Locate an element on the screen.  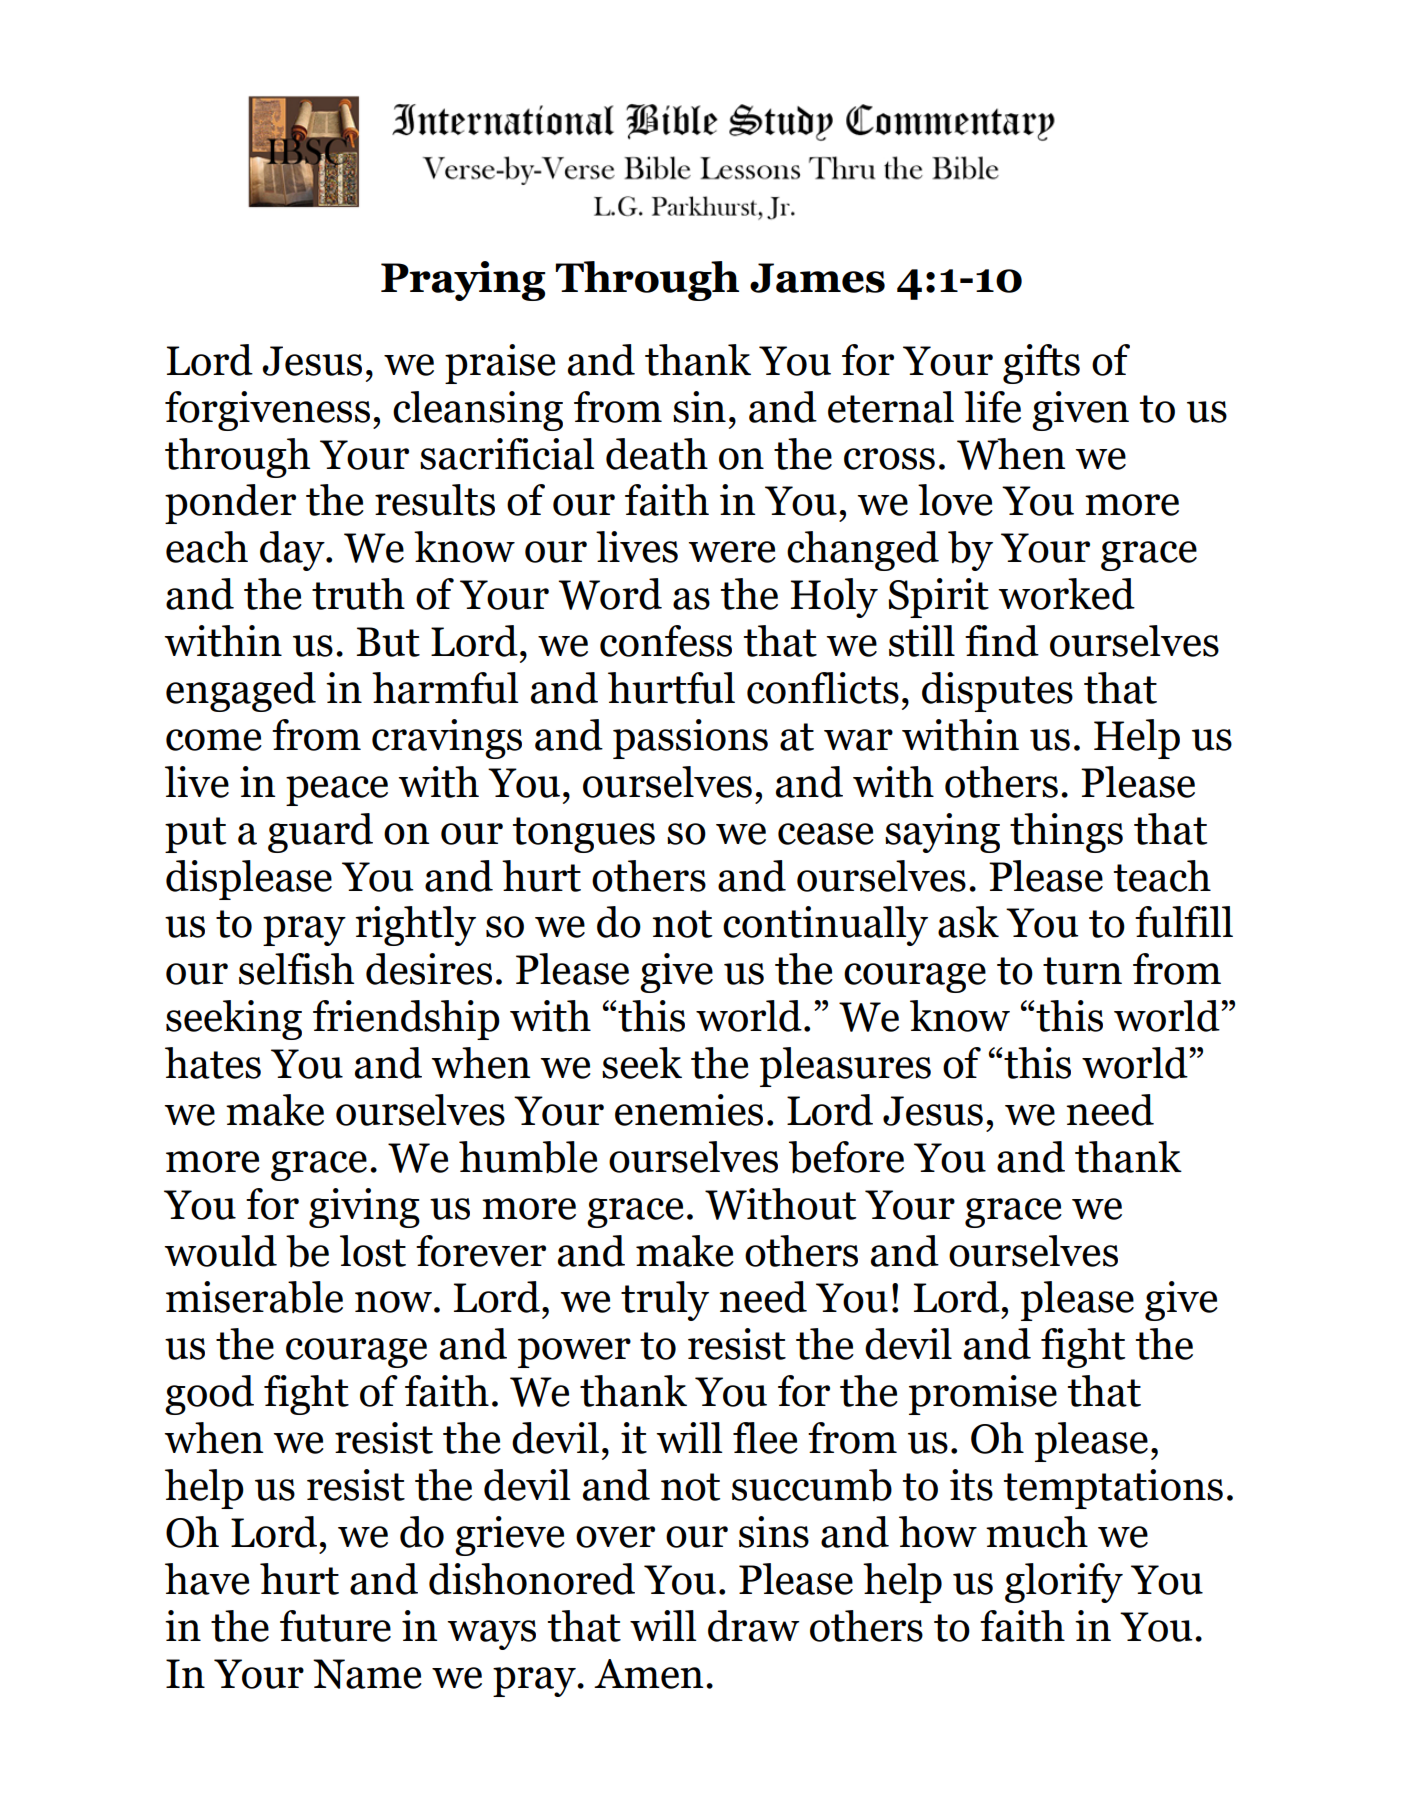
selfish is located at coordinates (296, 969).
